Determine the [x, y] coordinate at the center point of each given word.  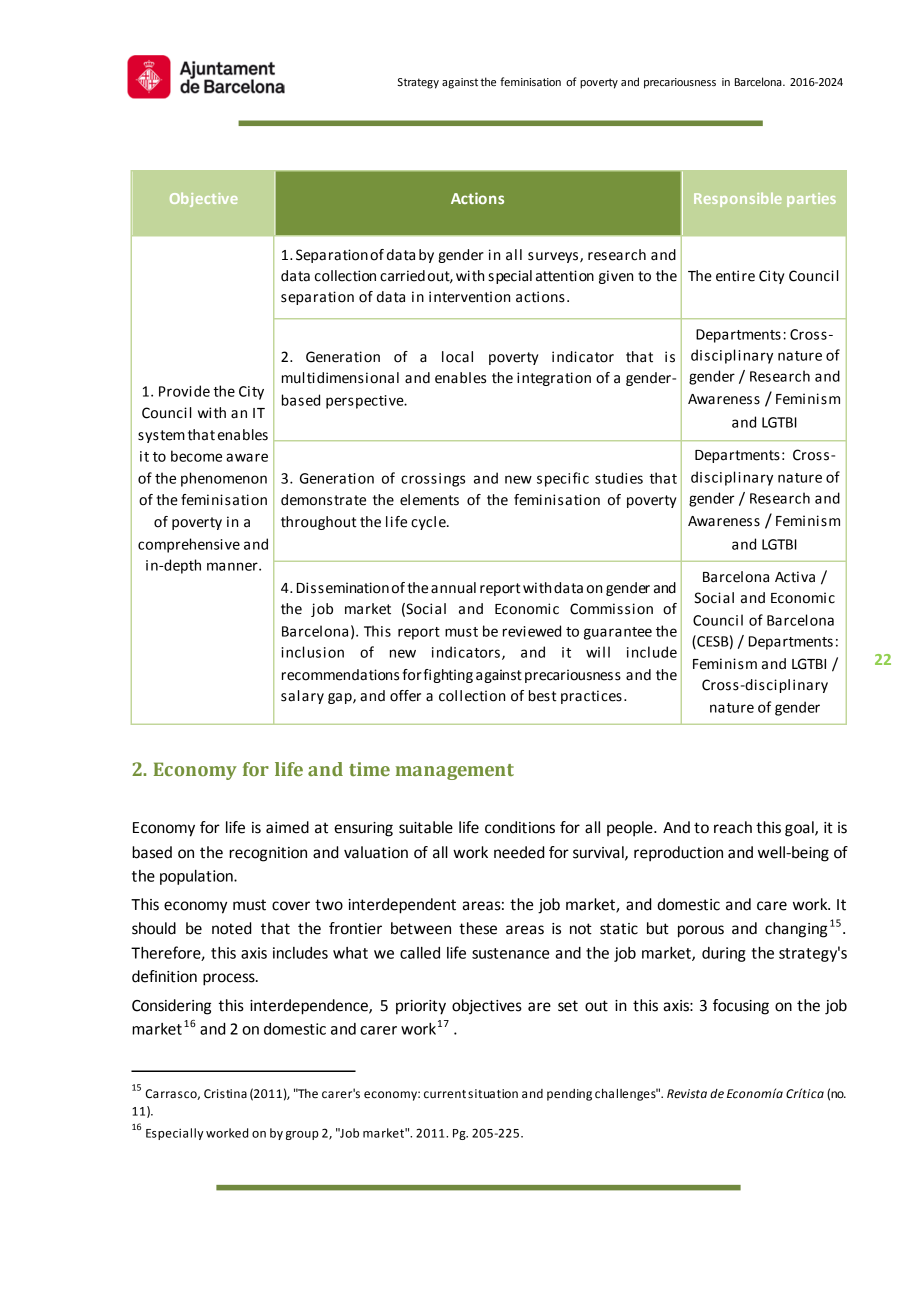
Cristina [225, 1094]
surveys [554, 257]
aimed [287, 827]
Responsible [738, 200]
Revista [687, 1094]
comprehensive [189, 545]
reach [733, 827]
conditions [520, 827]
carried [402, 276]
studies [619, 478]
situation [493, 1094]
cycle [429, 523]
